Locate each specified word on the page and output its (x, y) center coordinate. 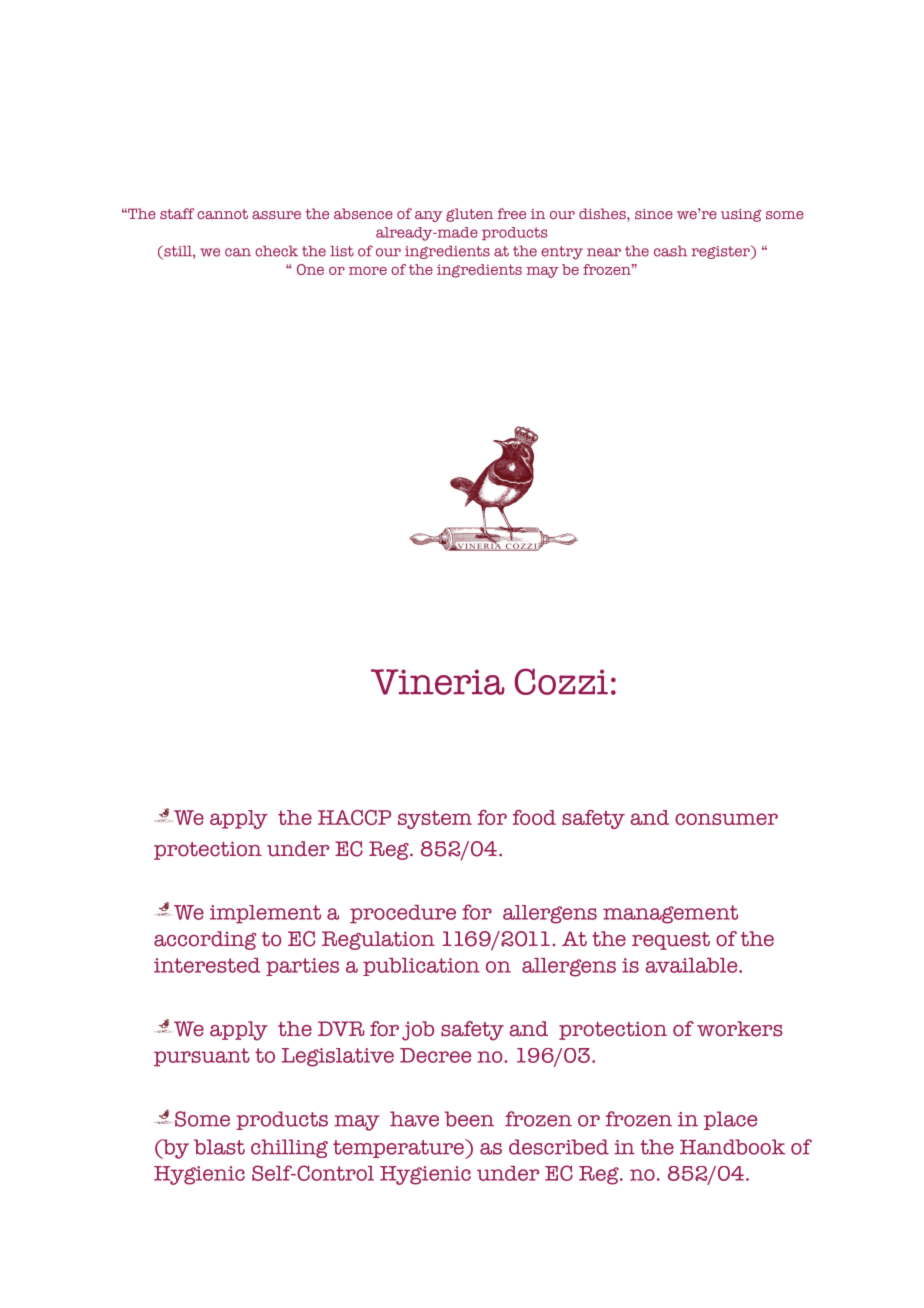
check (276, 251)
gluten (469, 215)
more (368, 271)
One (310, 269)
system (435, 819)
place (730, 1120)
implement (265, 914)
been (469, 1119)
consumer (726, 819)
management (670, 914)
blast (219, 1147)
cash (670, 251)
